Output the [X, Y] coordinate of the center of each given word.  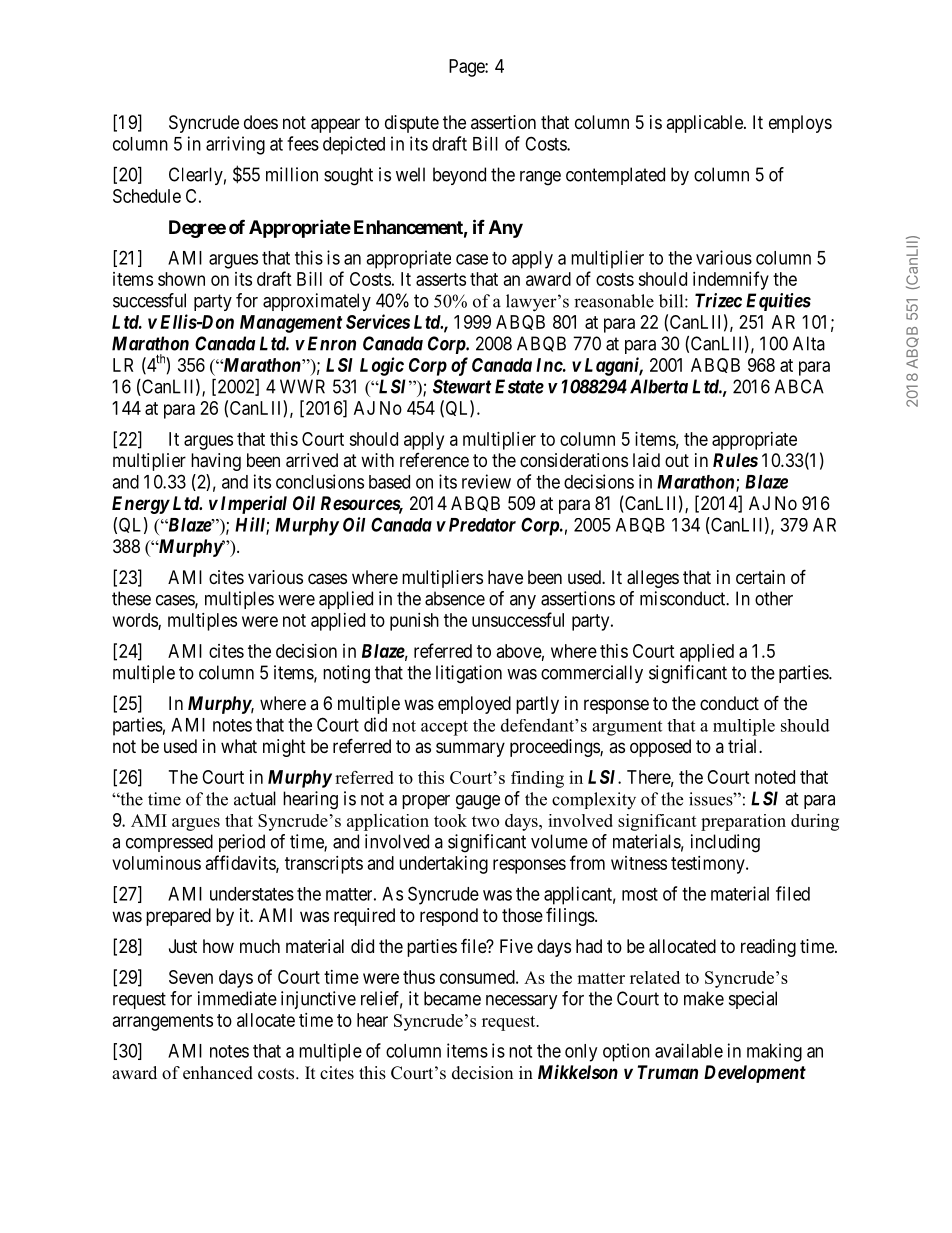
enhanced [218, 1073]
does [261, 122]
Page [467, 68]
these [131, 598]
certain [760, 577]
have [505, 577]
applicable [705, 124]
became [452, 998]
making [774, 1052]
